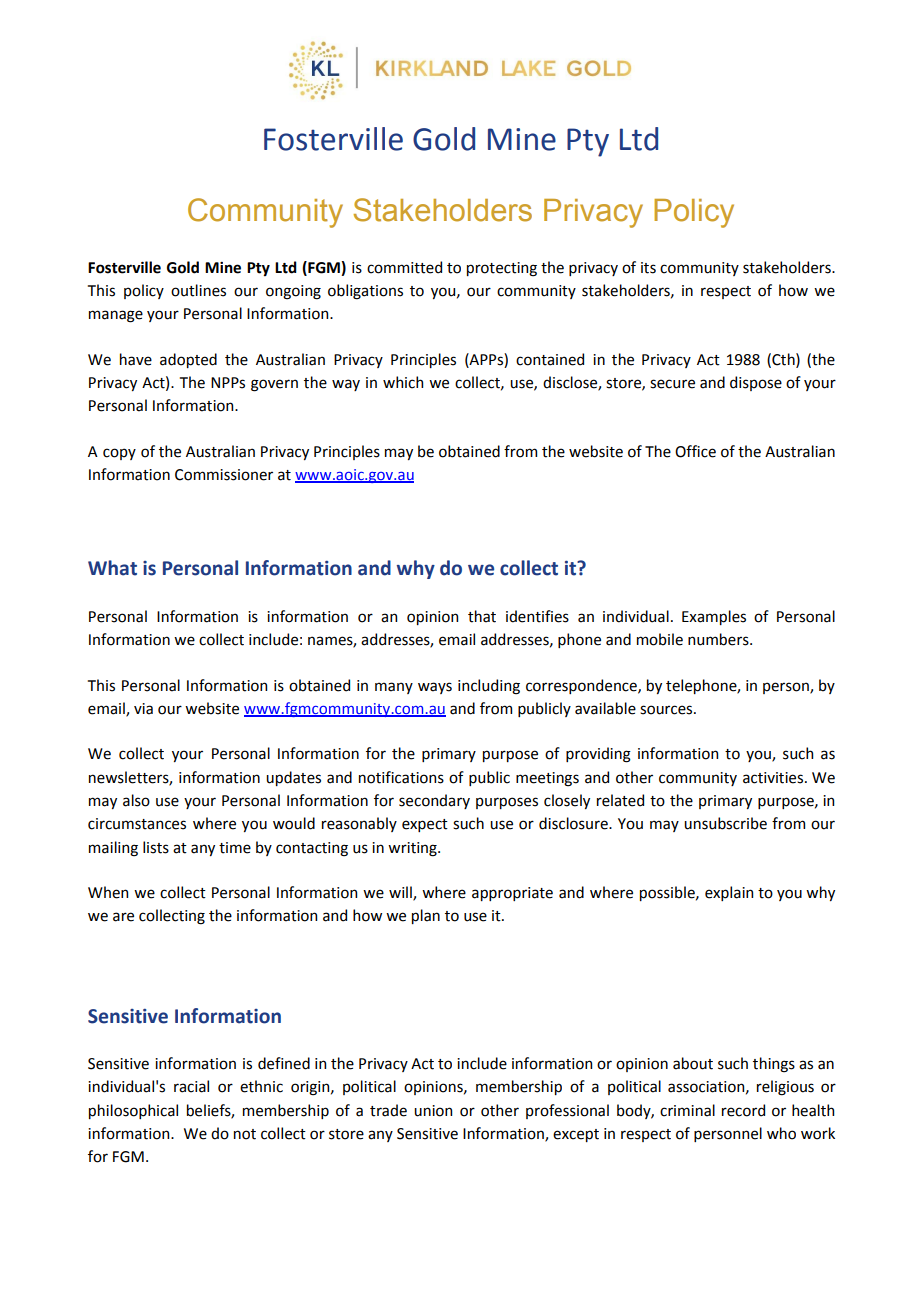 The width and height of the screenshot is (924, 1308). Describe the element at coordinates (489, 687) in the screenshot. I see `including` at that location.
